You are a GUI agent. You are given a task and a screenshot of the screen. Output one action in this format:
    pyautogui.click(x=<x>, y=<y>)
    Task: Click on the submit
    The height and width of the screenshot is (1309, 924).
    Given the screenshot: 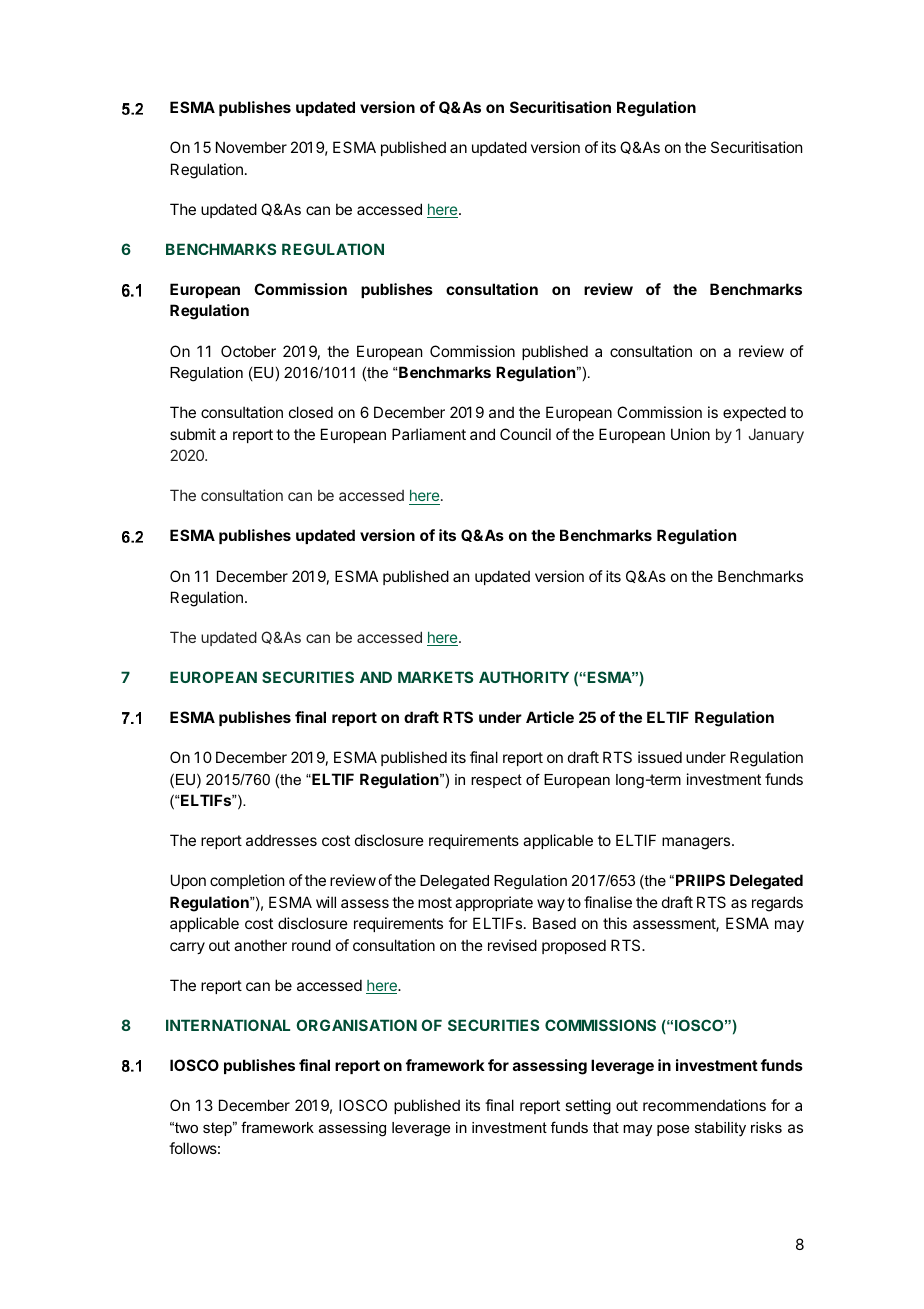 What is the action you would take?
    pyautogui.click(x=193, y=434)
